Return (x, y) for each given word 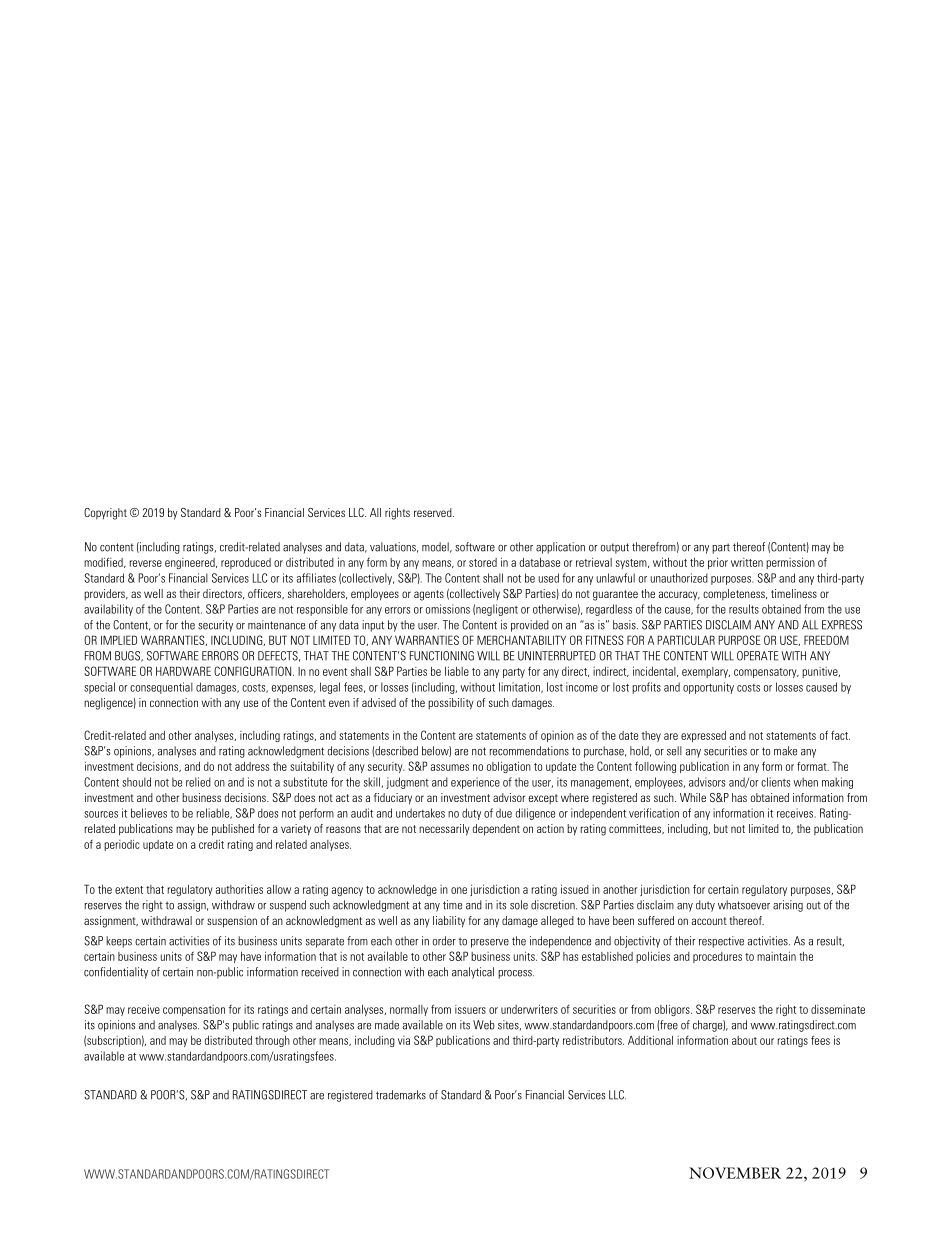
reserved (434, 512)
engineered (191, 563)
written (747, 562)
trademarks (401, 1095)
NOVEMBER (735, 1173)
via (404, 1040)
